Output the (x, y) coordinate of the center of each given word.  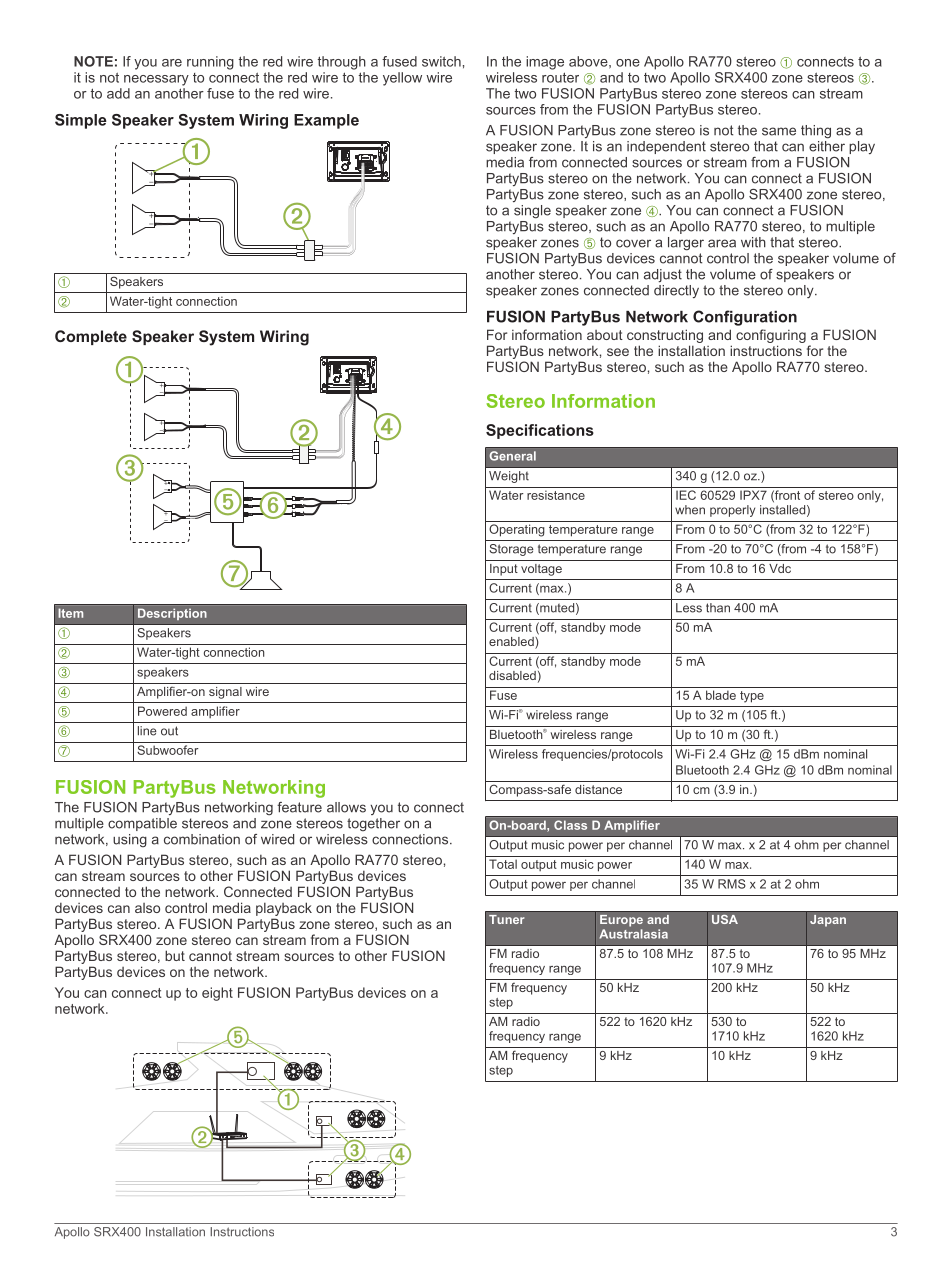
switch (441, 61)
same (779, 131)
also (147, 908)
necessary (156, 80)
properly (732, 511)
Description (172, 614)
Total (503, 864)
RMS (732, 884)
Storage (511, 550)
